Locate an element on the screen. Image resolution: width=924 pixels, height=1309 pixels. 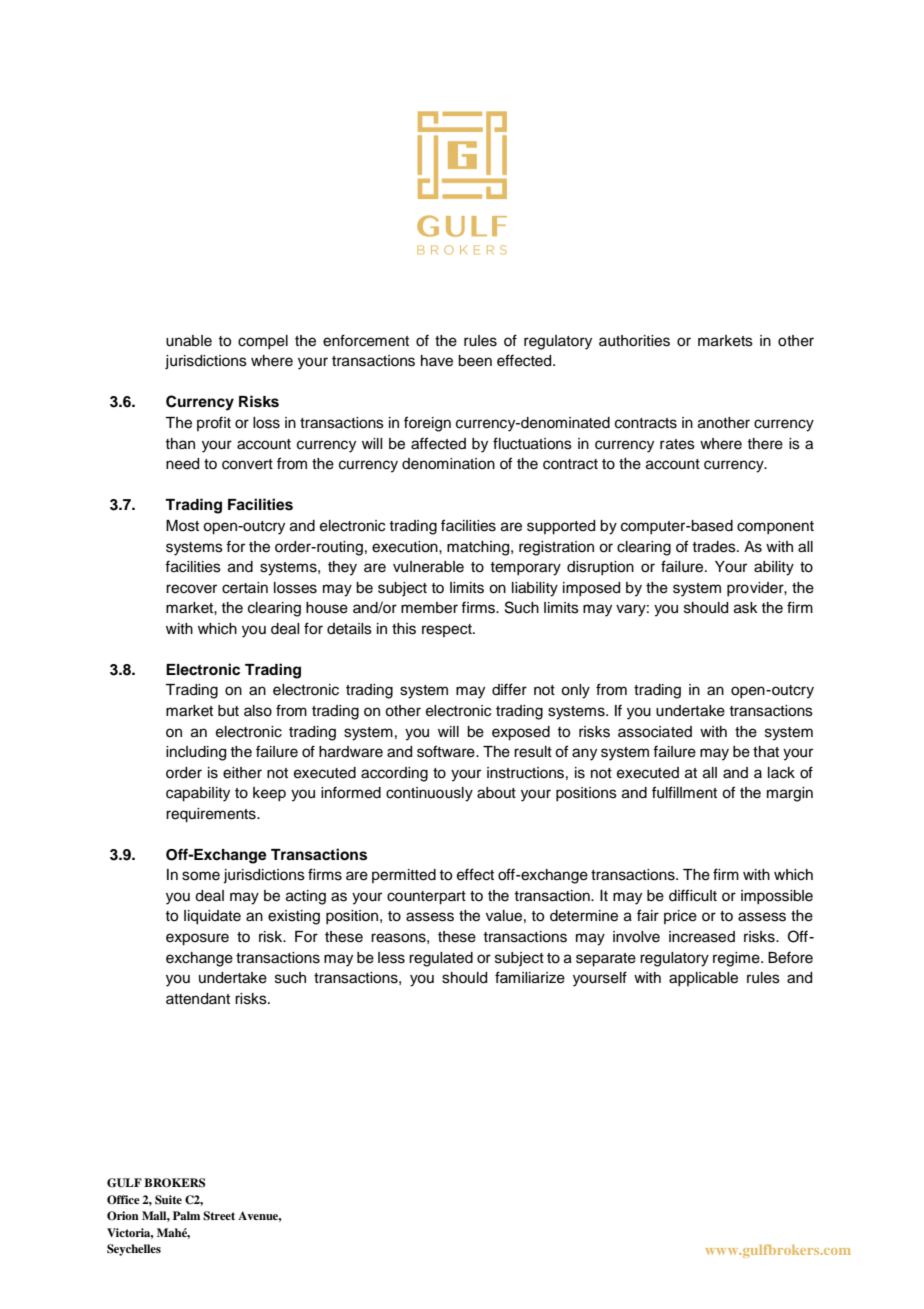
authorities is located at coordinates (634, 341).
